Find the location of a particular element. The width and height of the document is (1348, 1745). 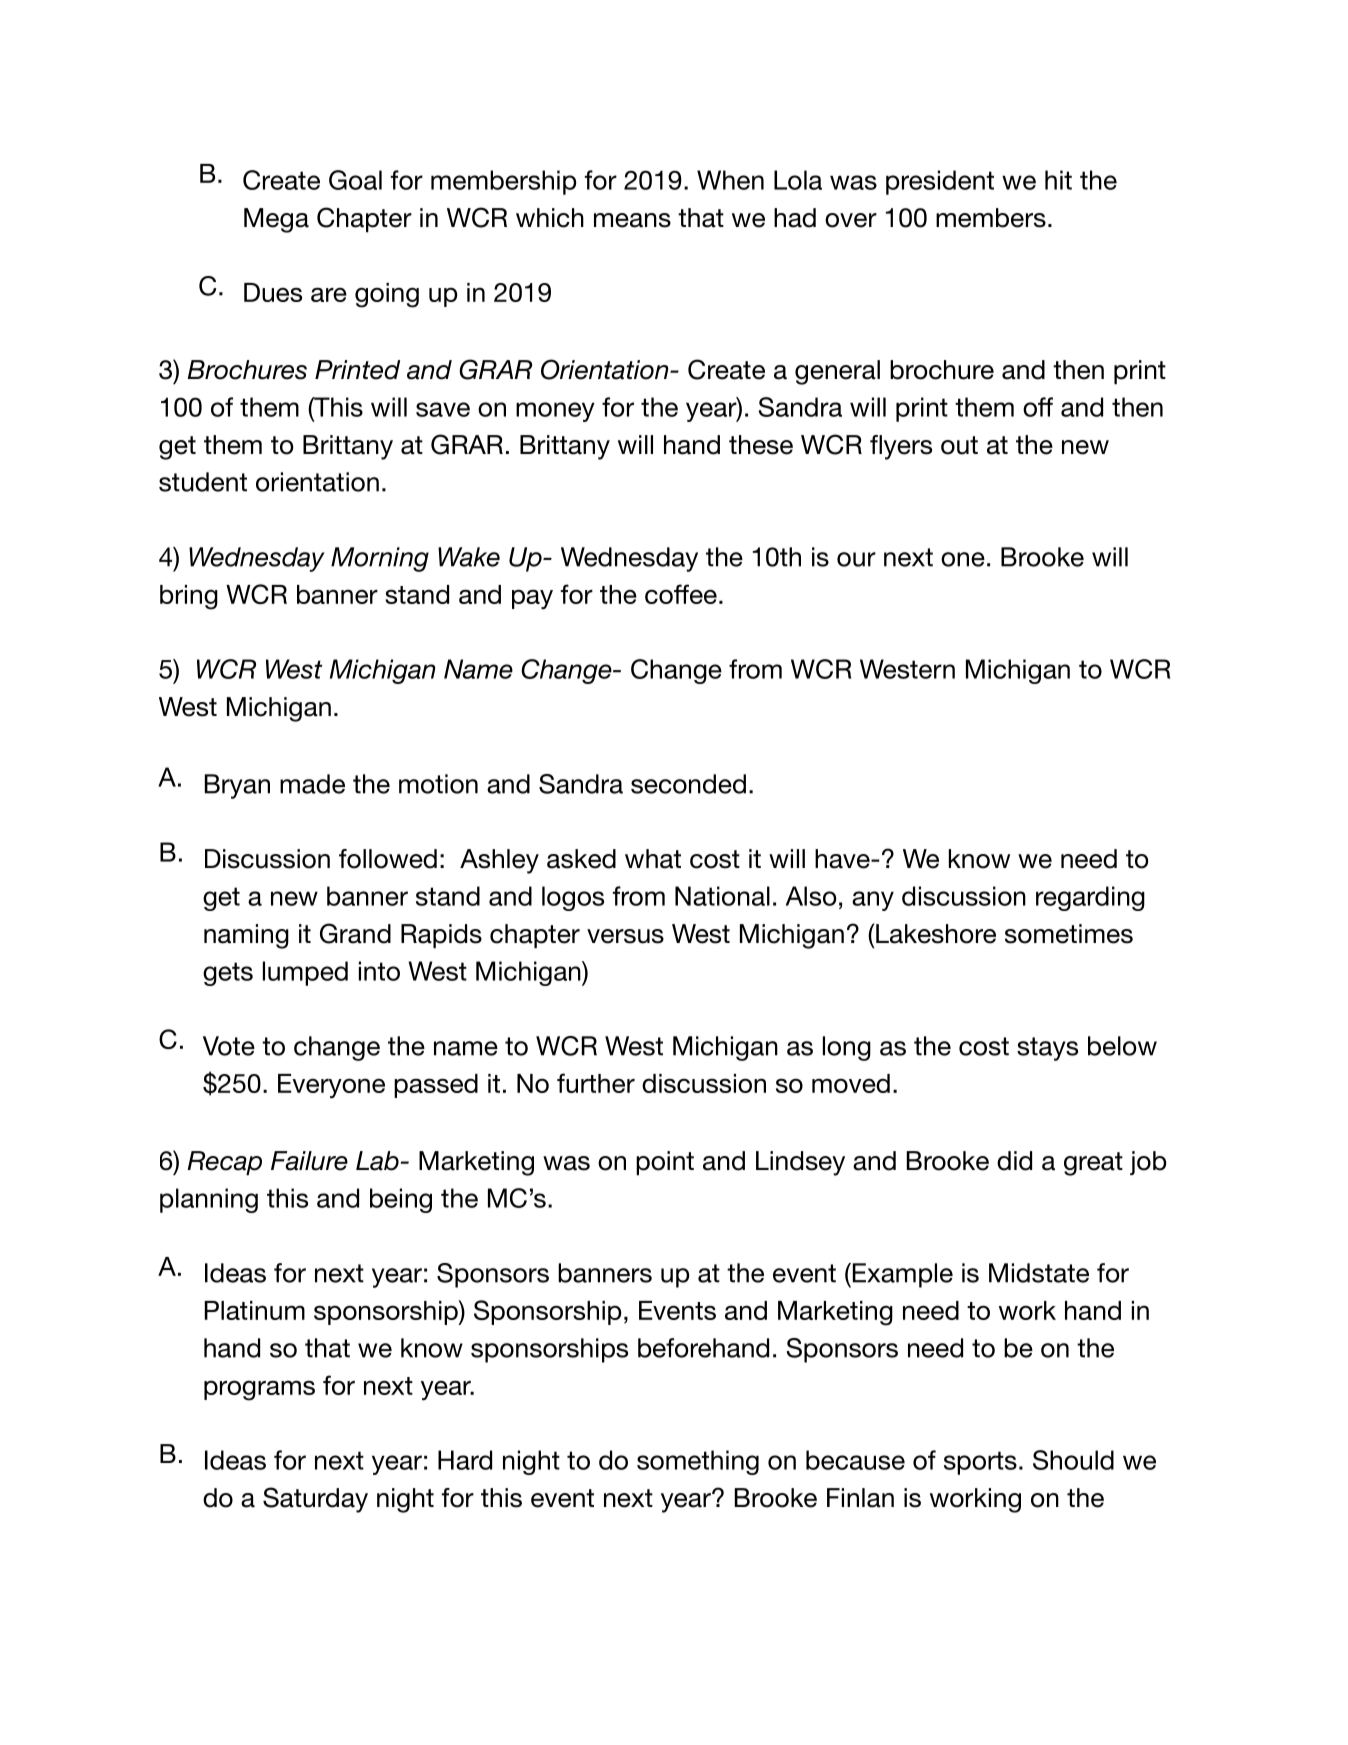

hit is located at coordinates (1058, 180).
